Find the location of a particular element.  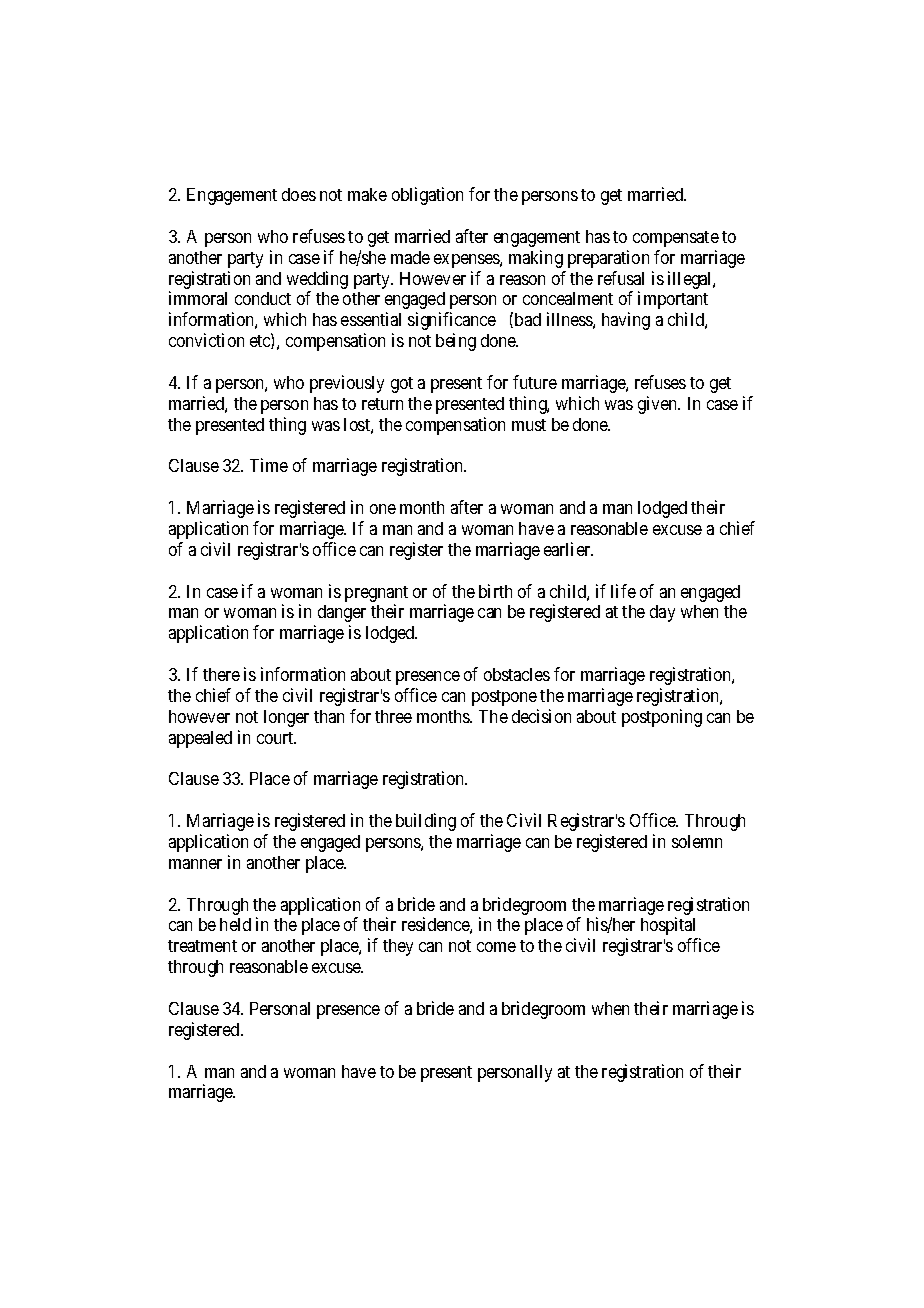

court is located at coordinates (276, 738).
